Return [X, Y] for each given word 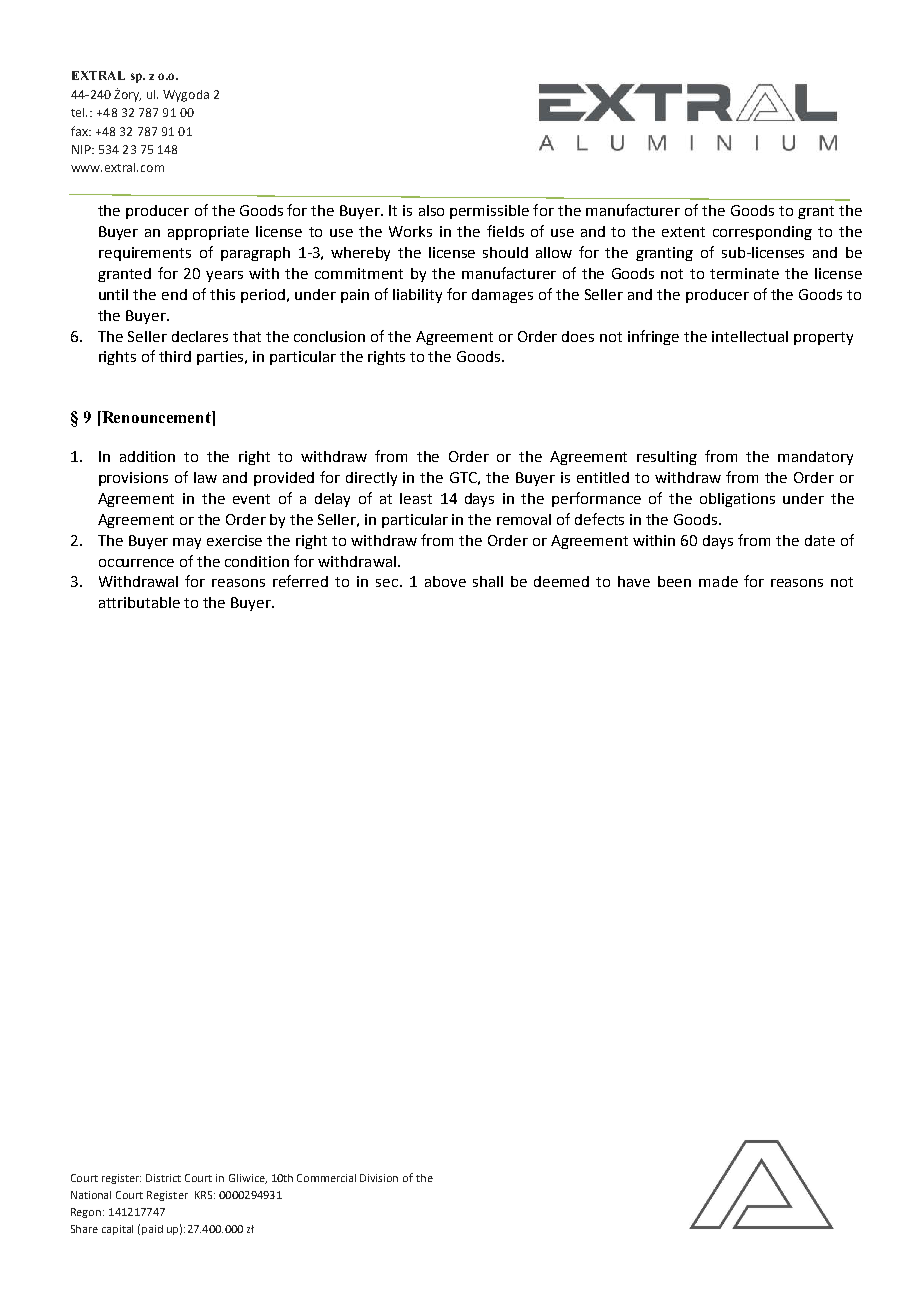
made [718, 581]
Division [379, 1178]
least [416, 498]
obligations [737, 500]
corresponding [762, 233]
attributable [139, 602]
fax [81, 131]
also [431, 210]
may [187, 543]
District [163, 1178]
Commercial [326, 1178]
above [445, 581]
